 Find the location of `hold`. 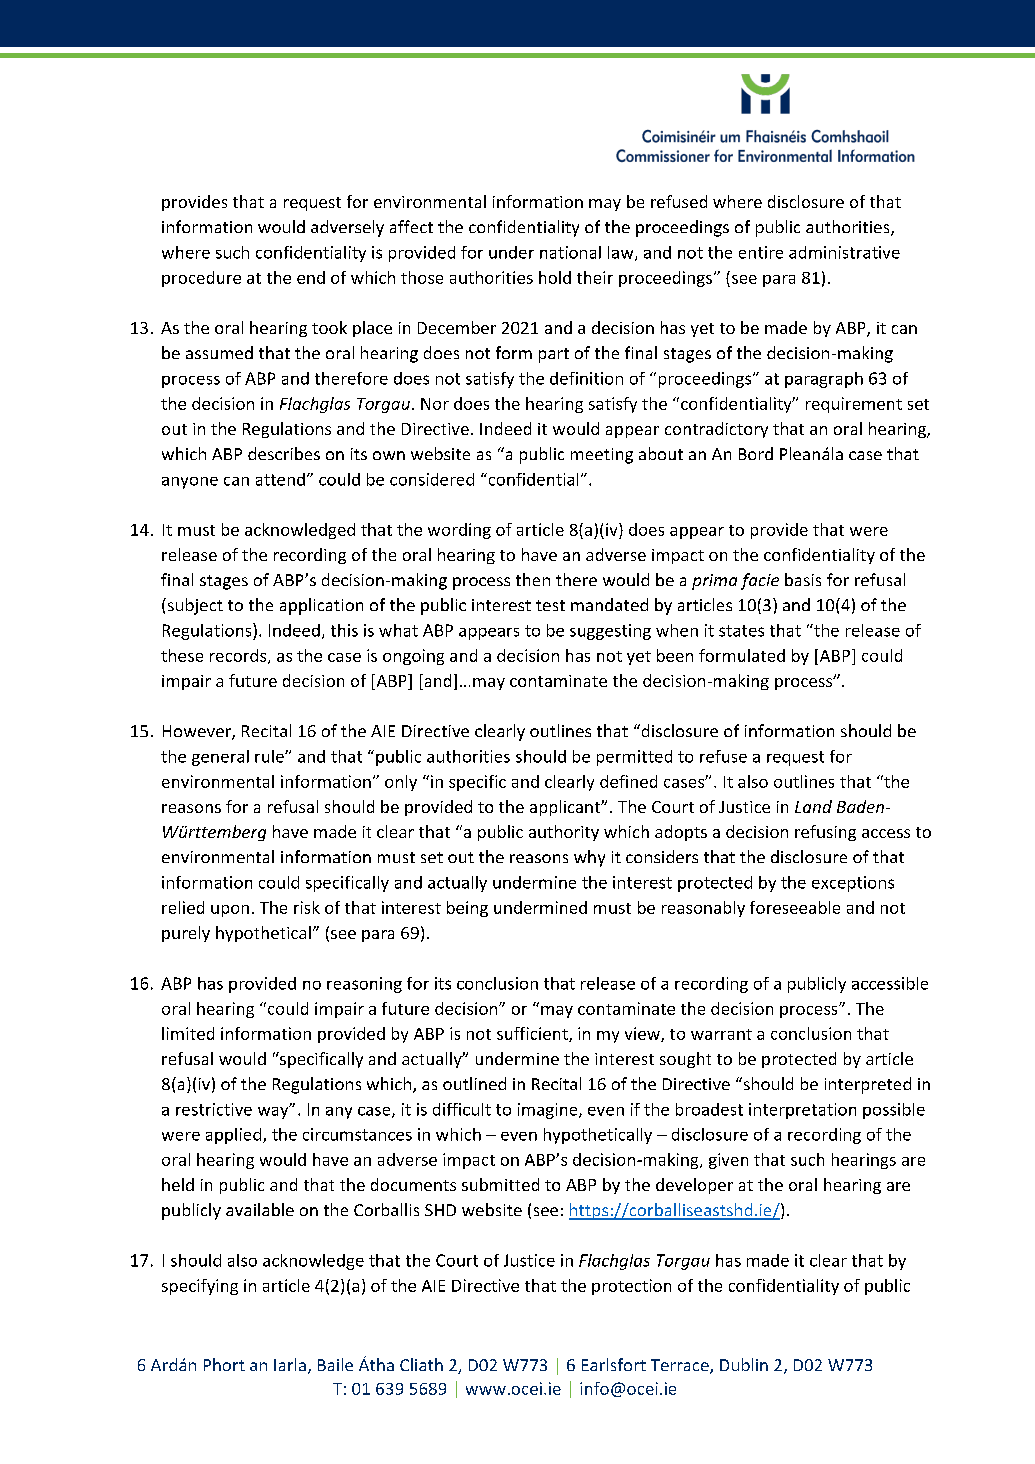

hold is located at coordinates (555, 277).
